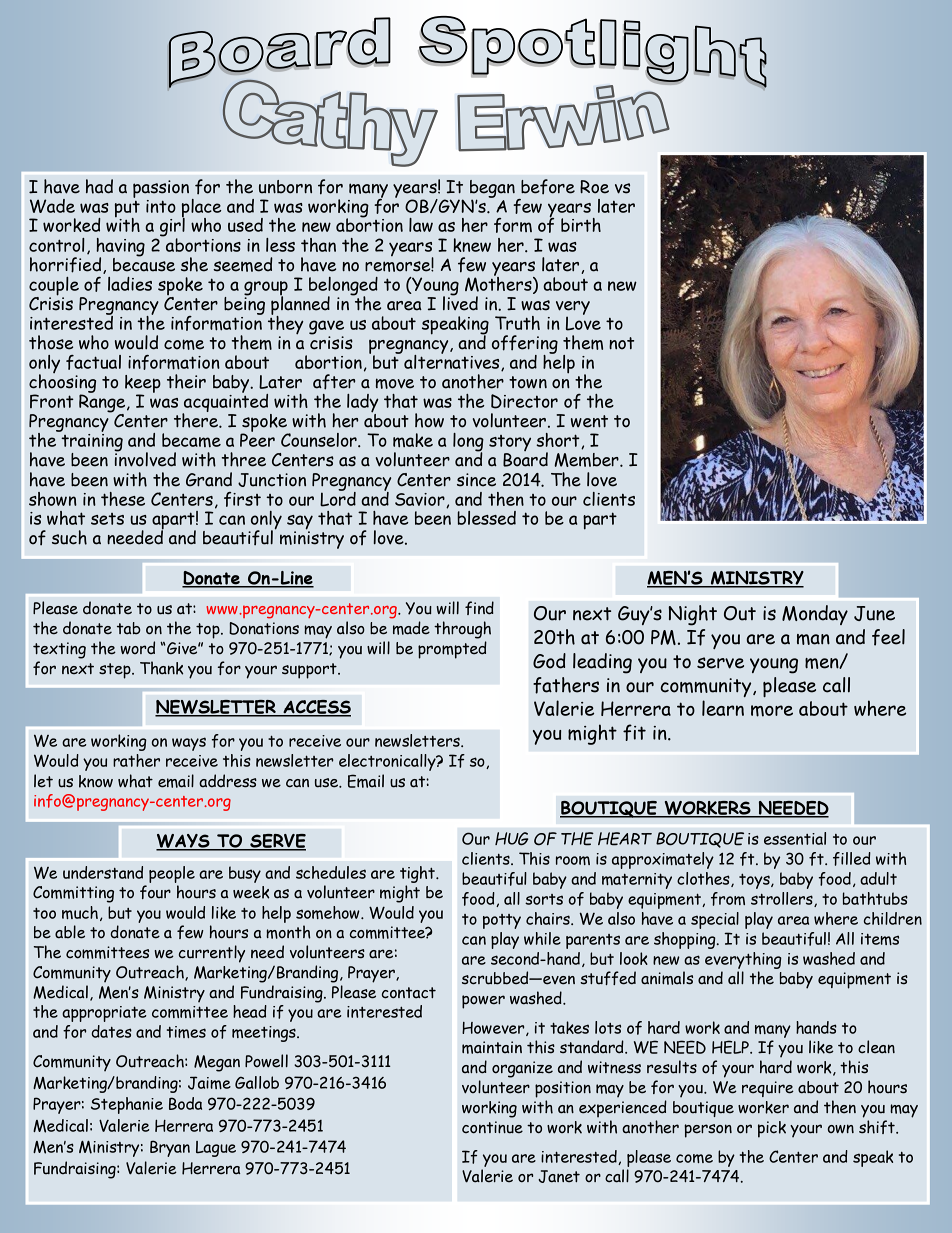  What do you see at coordinates (170, 1148) in the screenshot?
I see `Bryan` at bounding box center [170, 1148].
